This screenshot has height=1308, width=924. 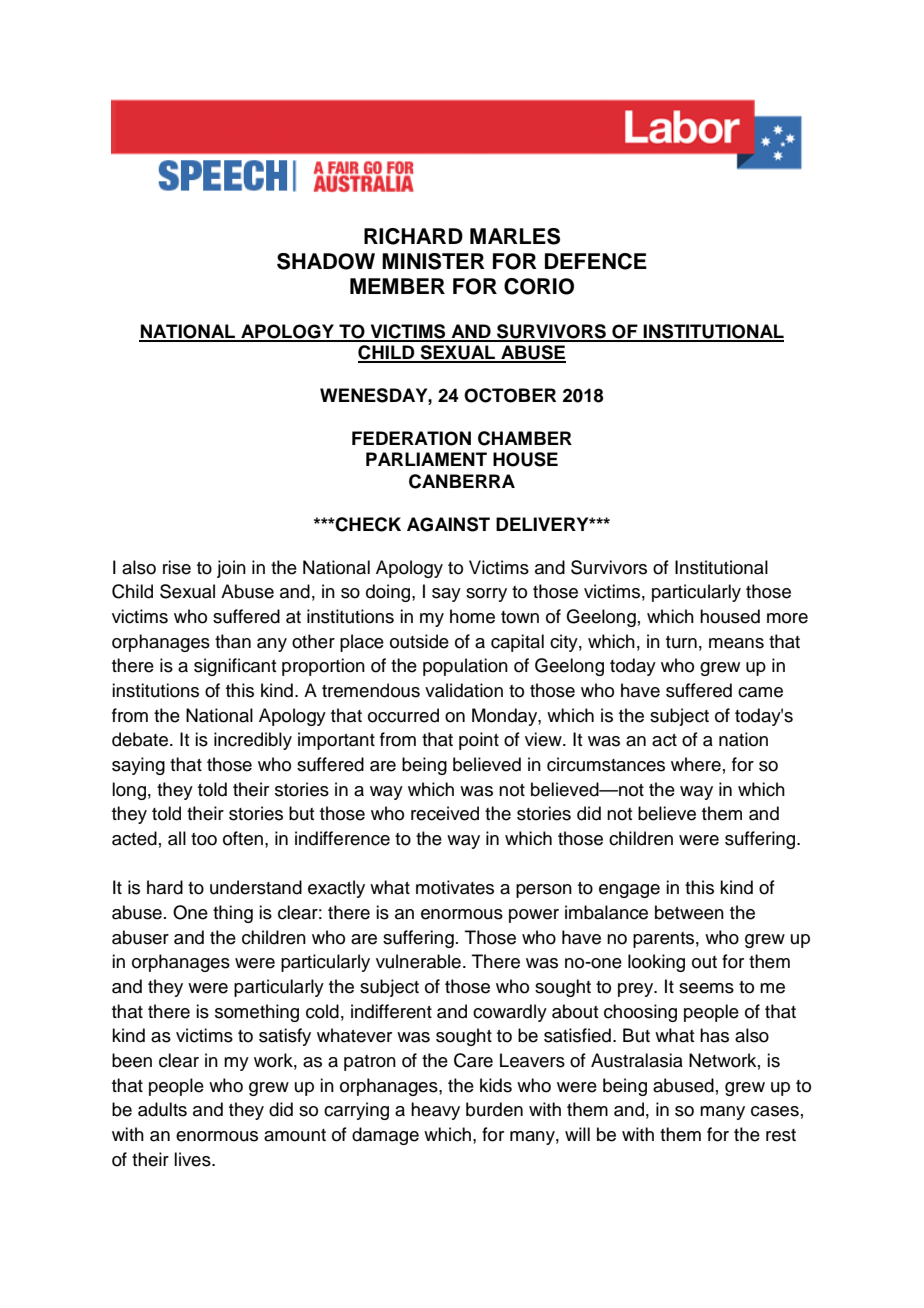 I want to click on understand, so click(x=256, y=887).
